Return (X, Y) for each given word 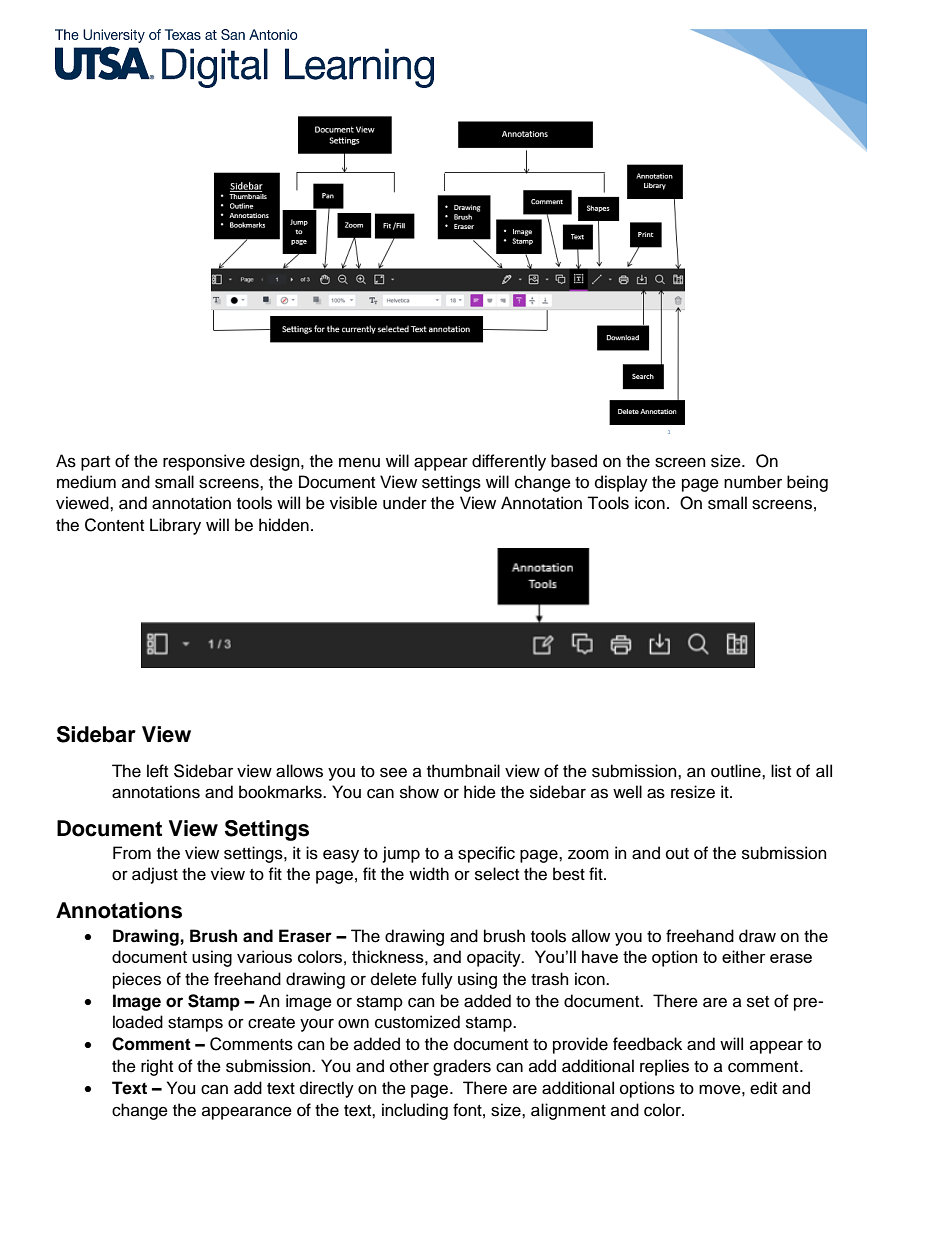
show (419, 792)
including (415, 1111)
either (744, 956)
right (157, 1067)
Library (175, 526)
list (781, 771)
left (157, 771)
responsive (204, 462)
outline (737, 771)
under (405, 503)
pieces (137, 980)
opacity (495, 958)
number (753, 482)
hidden (284, 525)
